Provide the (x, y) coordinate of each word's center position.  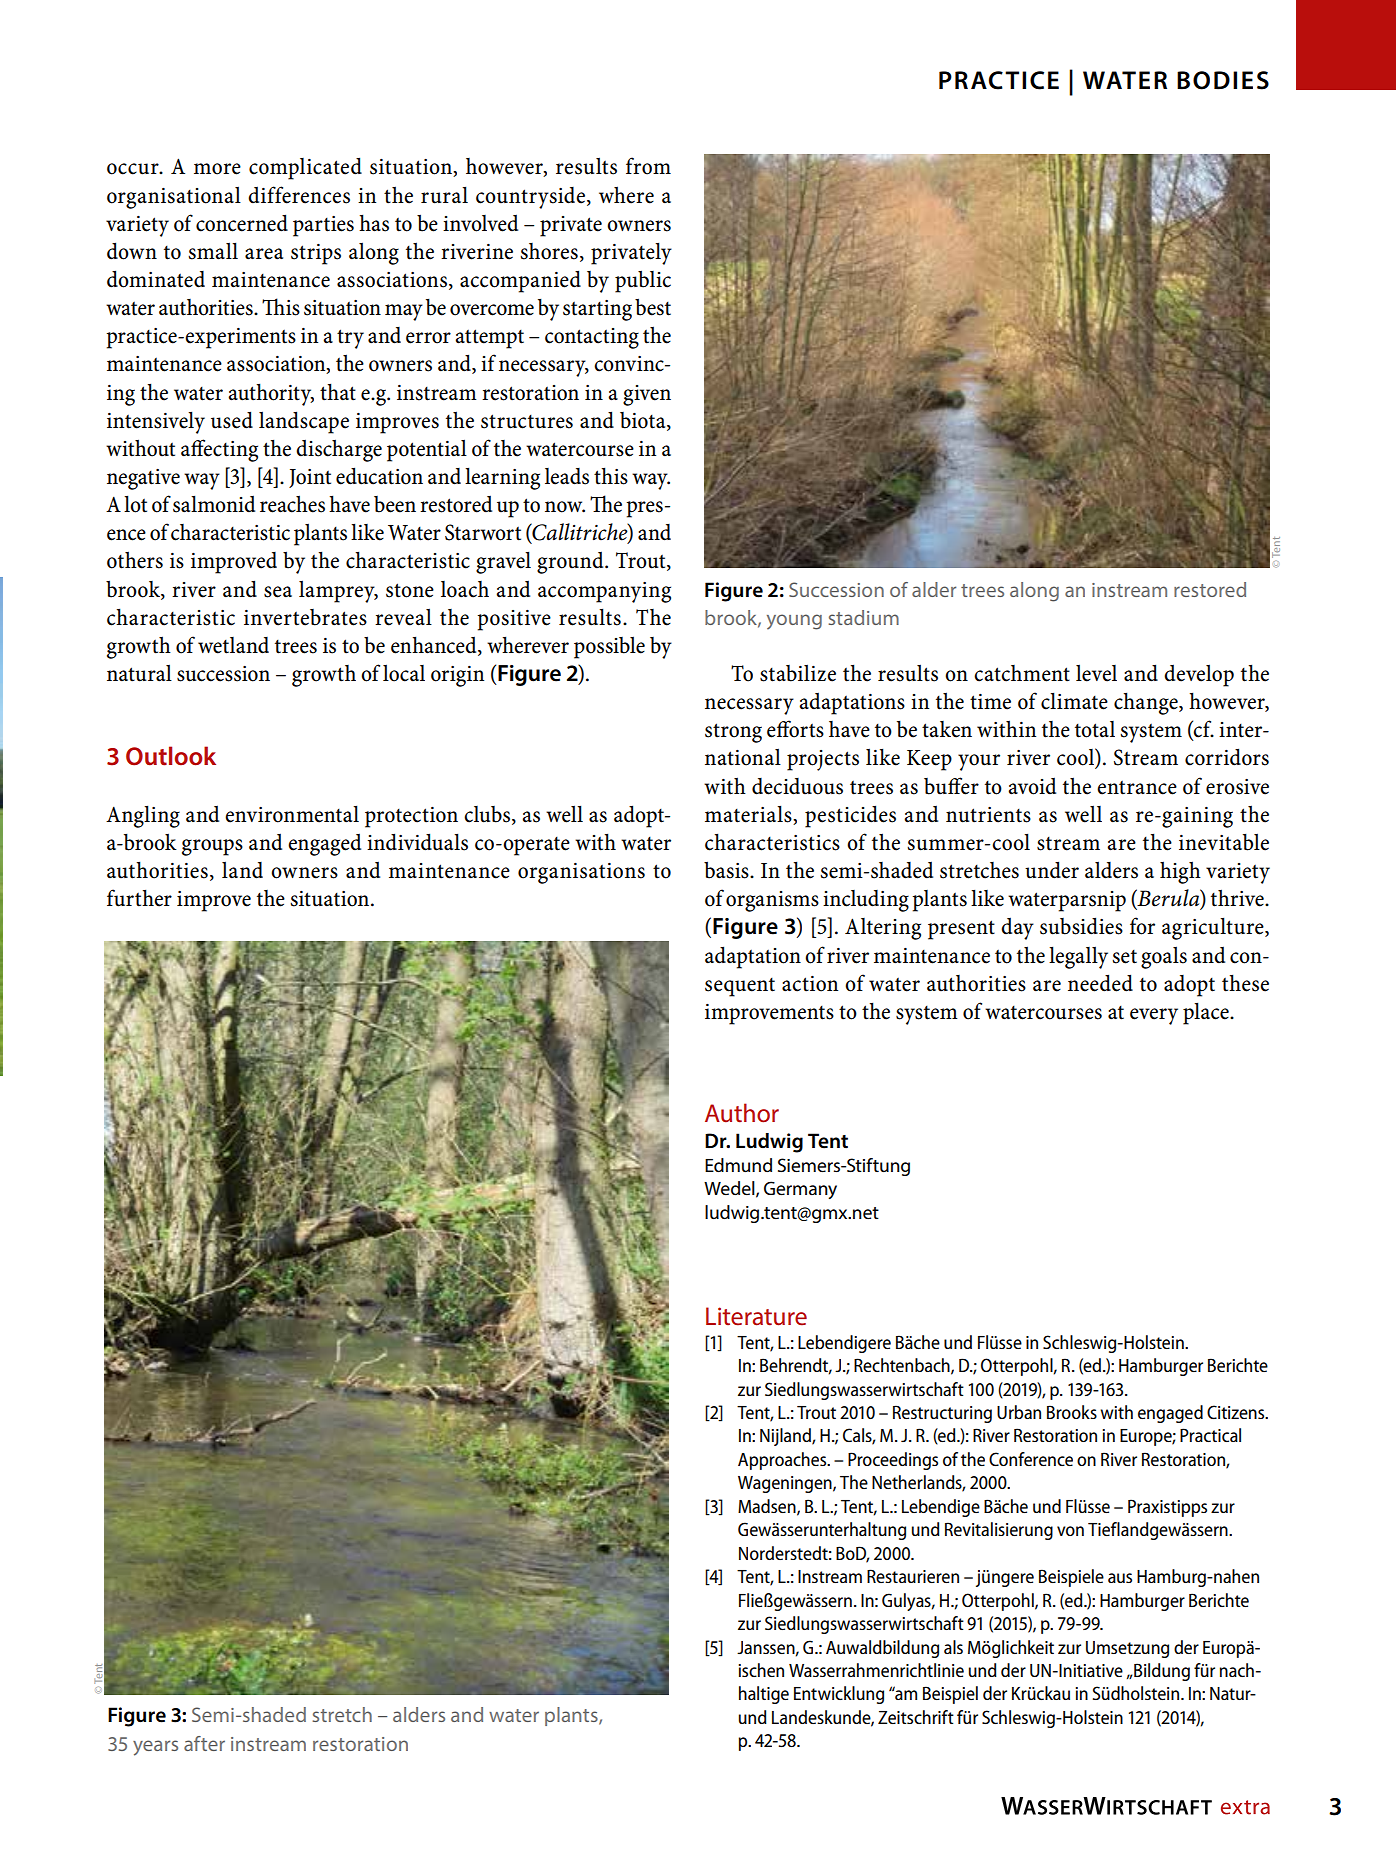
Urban (1019, 1412)
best (653, 307)
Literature (756, 1316)
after (204, 1743)
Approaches (783, 1461)
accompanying (604, 592)
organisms (772, 901)
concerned (242, 223)
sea (278, 592)
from (648, 166)
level (1096, 673)
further (139, 898)
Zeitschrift (916, 1717)
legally (1078, 957)
